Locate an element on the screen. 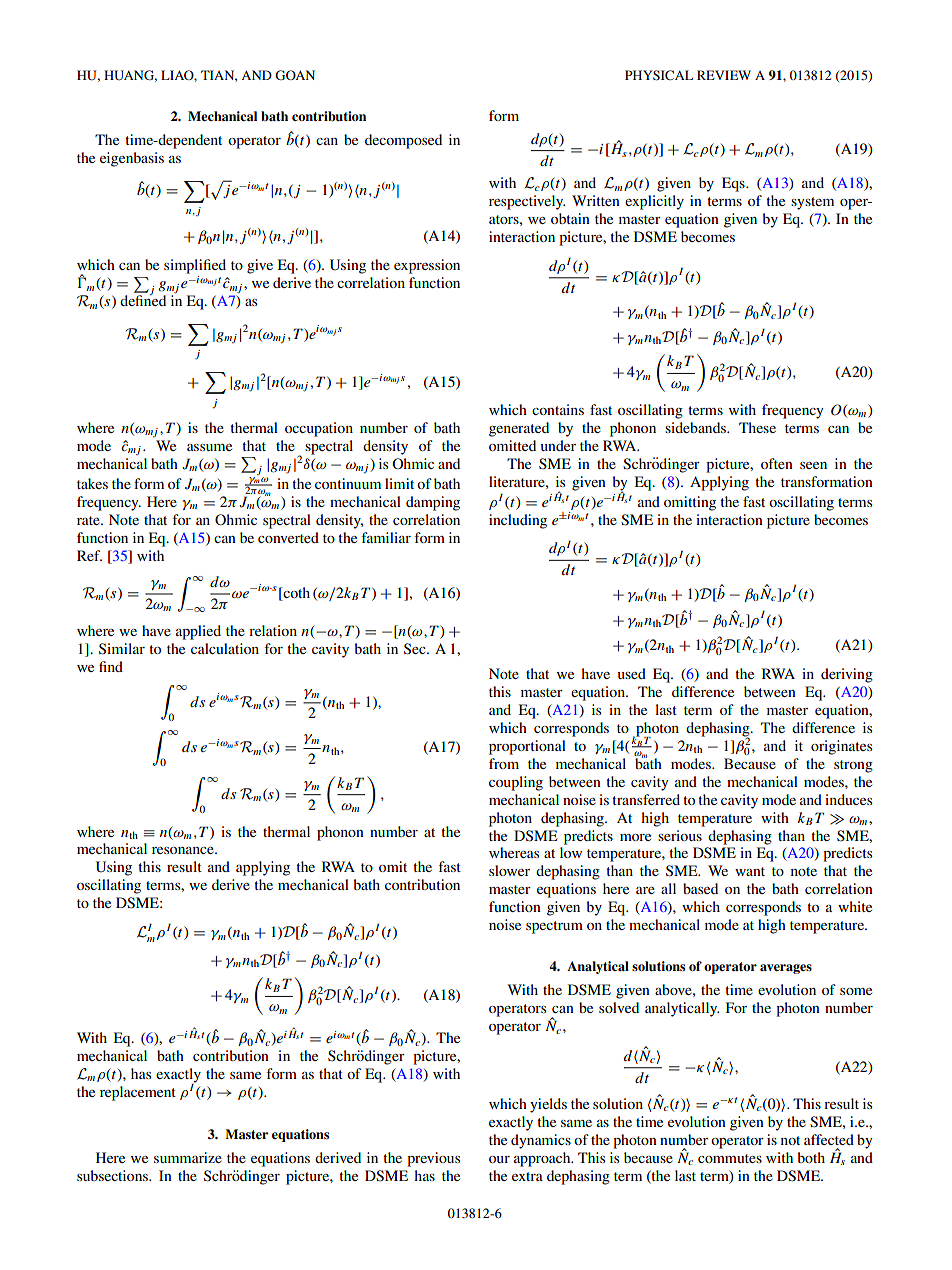  familiar is located at coordinates (386, 537).
